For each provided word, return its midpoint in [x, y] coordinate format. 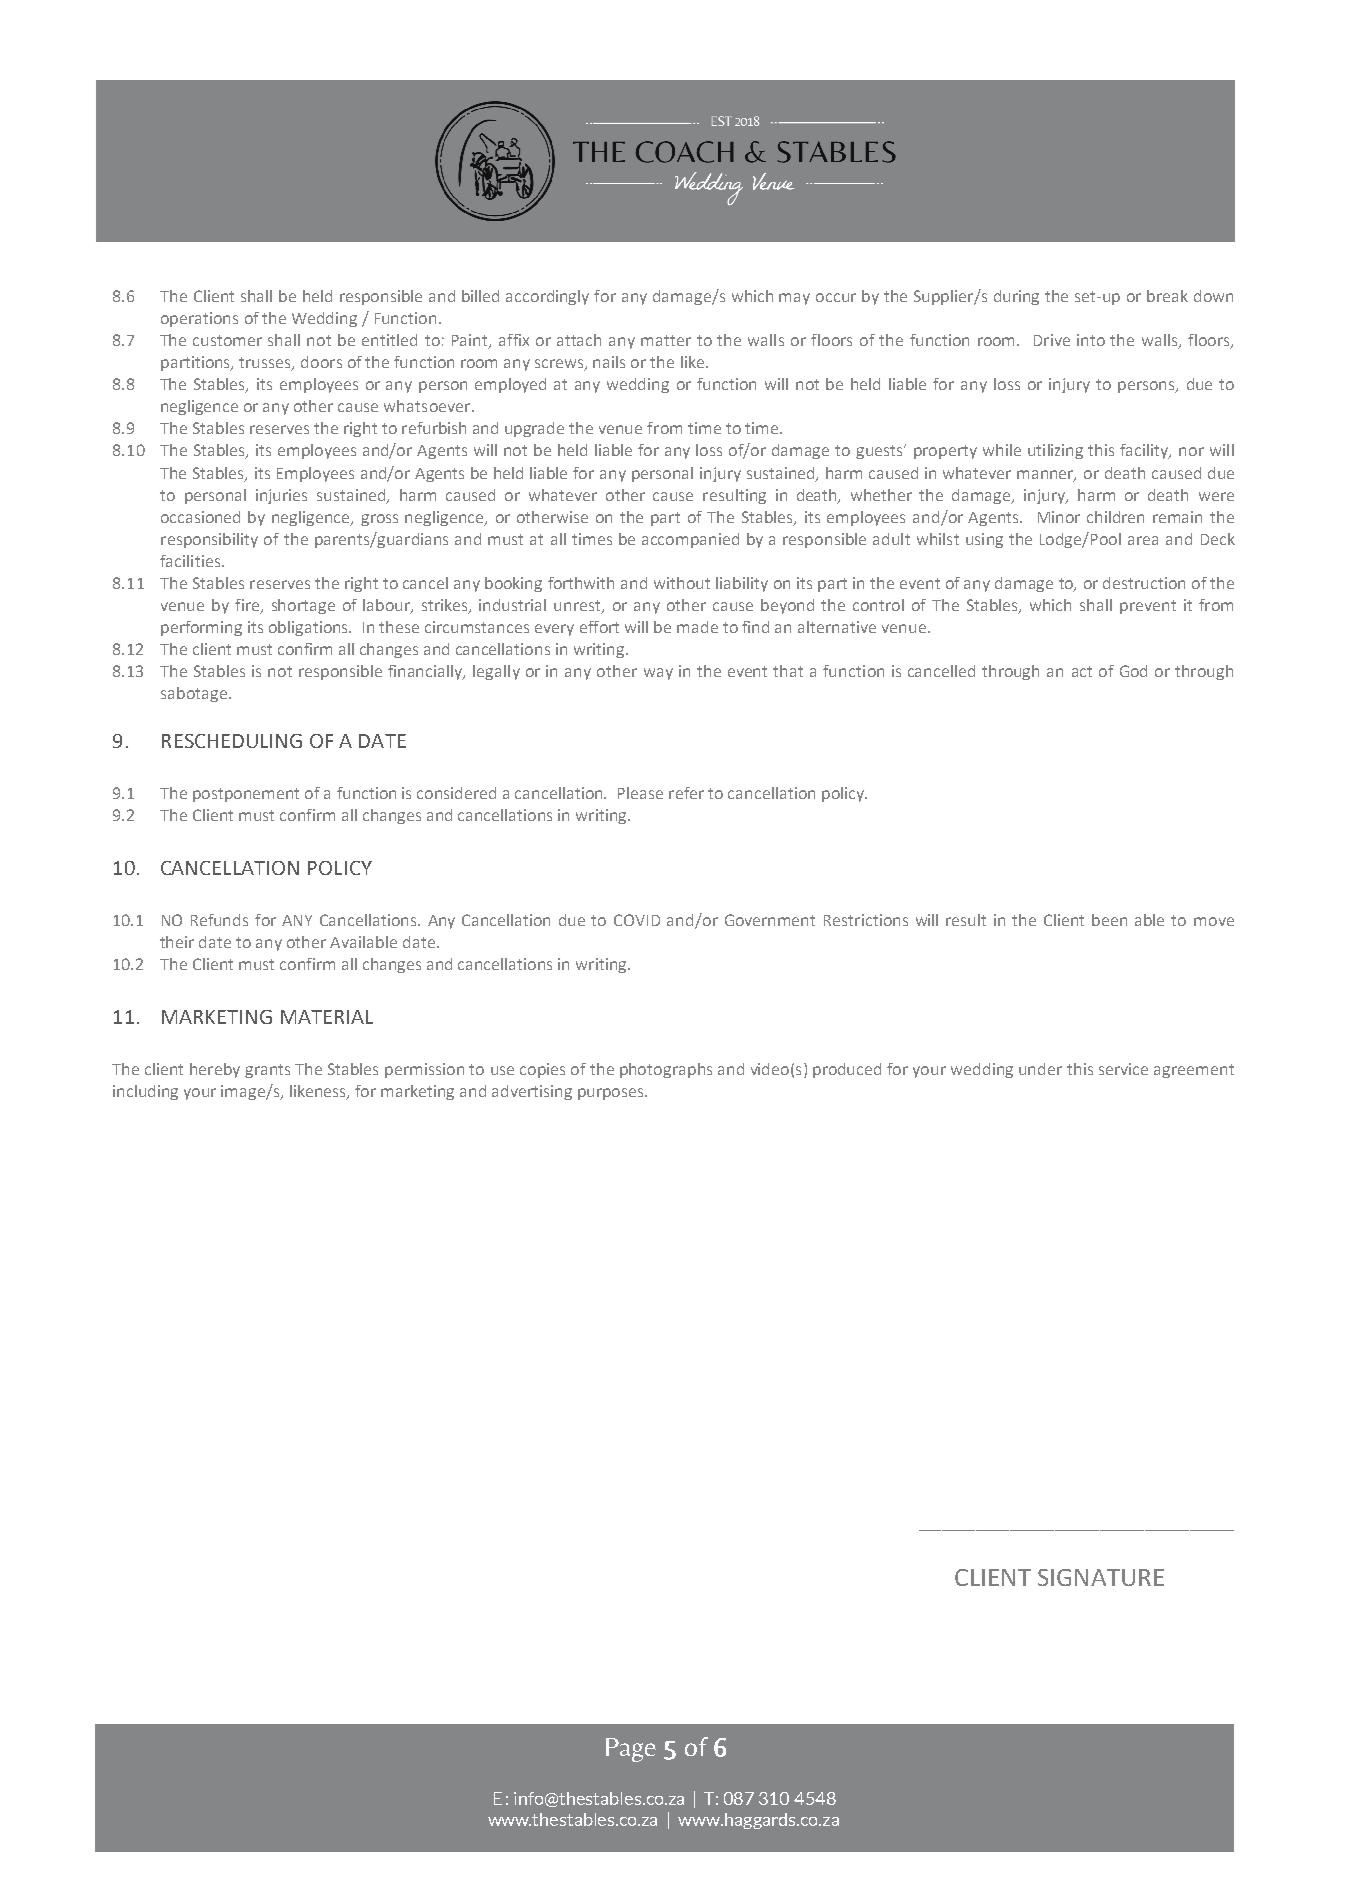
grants [267, 1071]
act [1082, 671]
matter [666, 340]
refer [686, 793]
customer [227, 340]
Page [631, 1750]
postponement [246, 795]
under [1040, 1069]
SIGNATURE [1101, 1577]
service [1123, 1069]
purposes [612, 1094]
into [1091, 340]
